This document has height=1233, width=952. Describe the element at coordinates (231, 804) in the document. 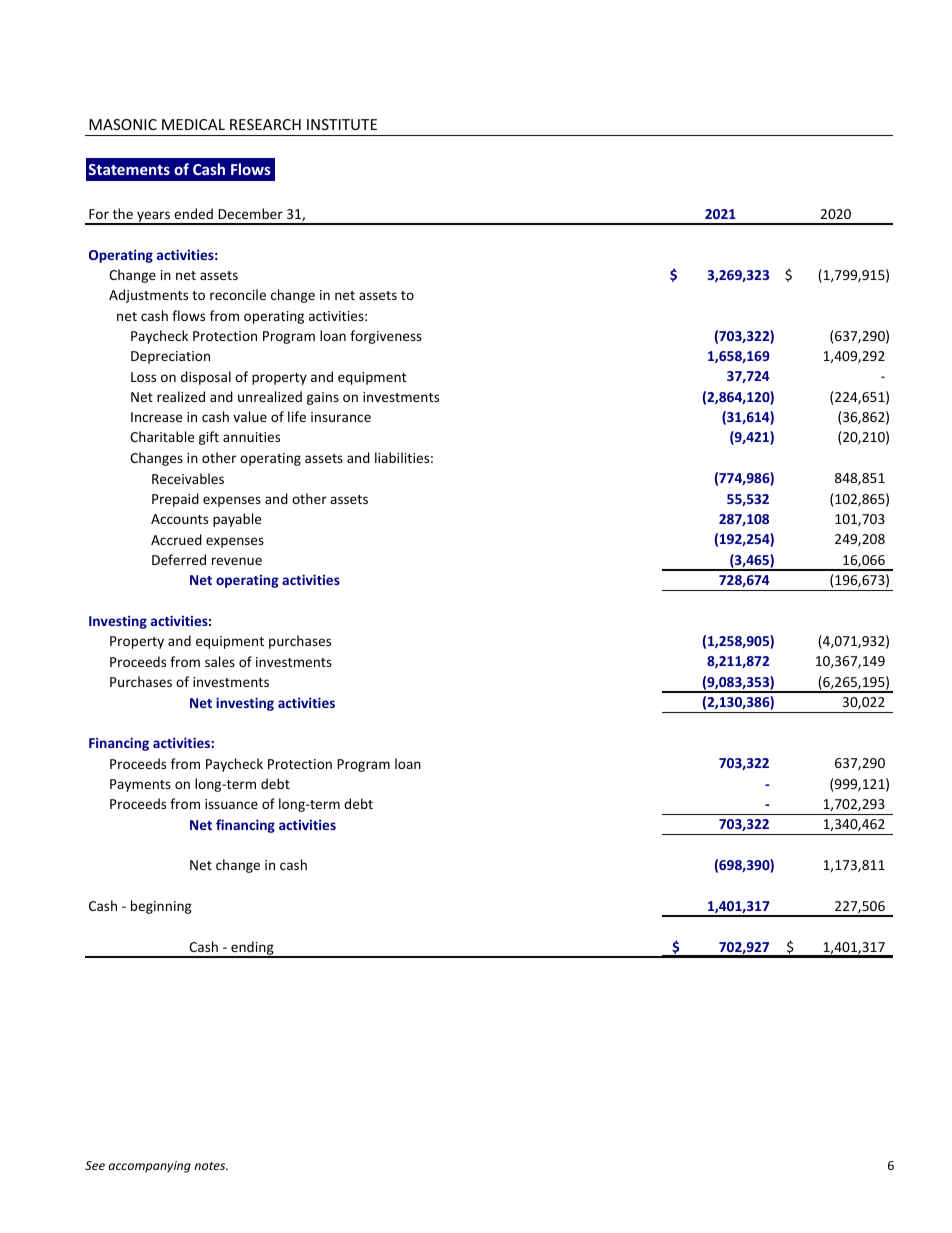

I see `issuance` at that location.
